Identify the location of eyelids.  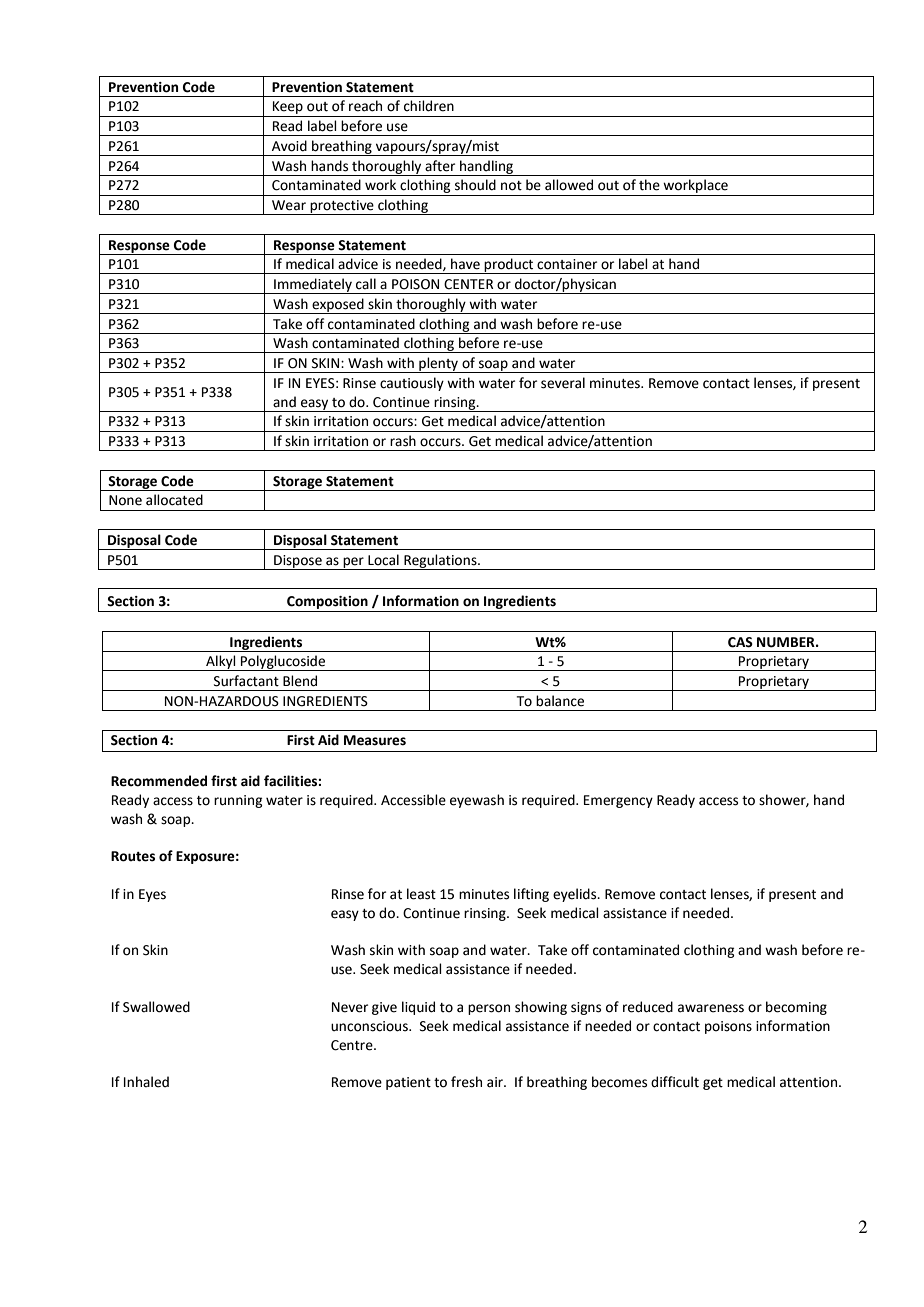
(576, 895).
